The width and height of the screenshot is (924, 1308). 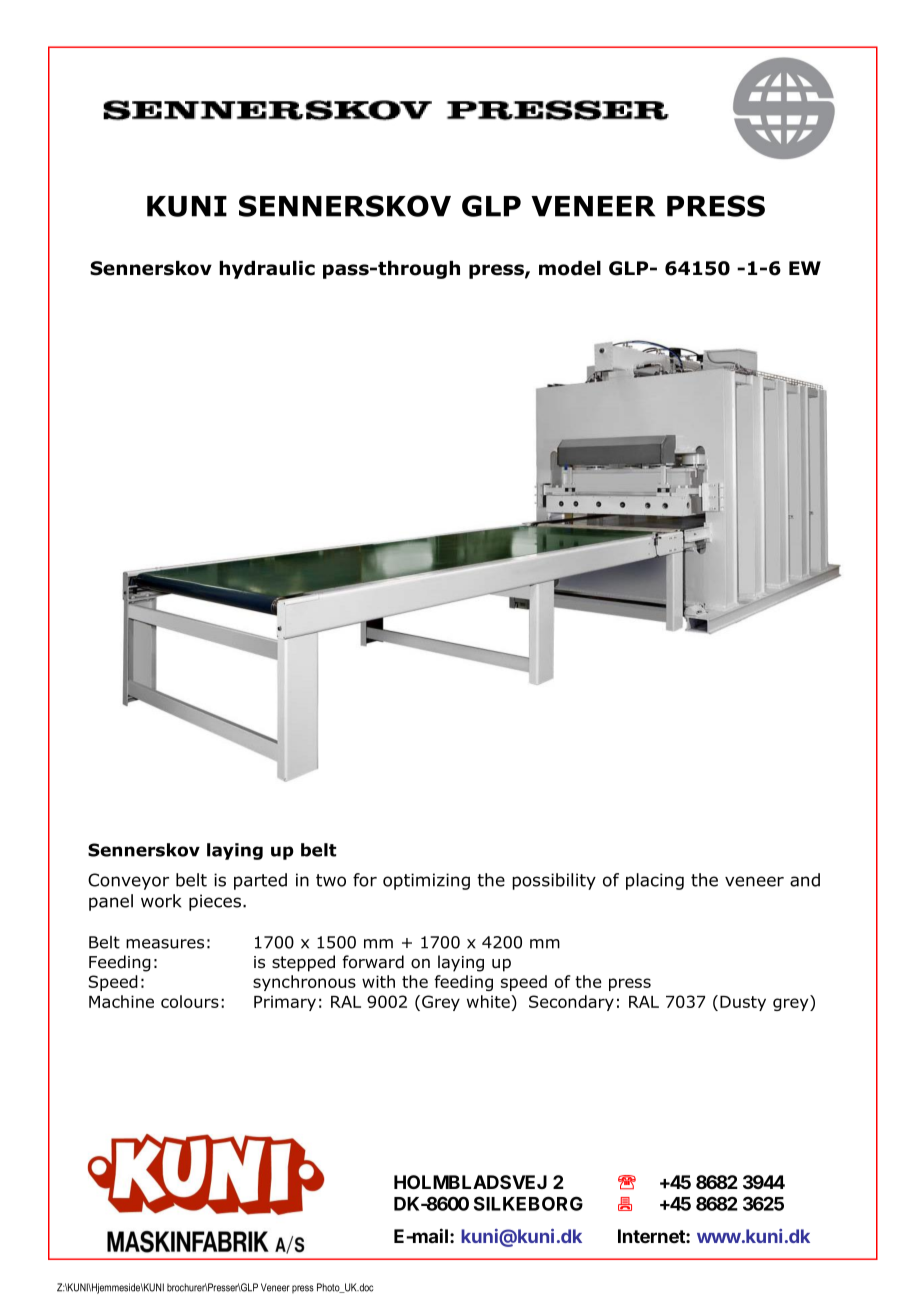 I want to click on colours, so click(x=190, y=1001).
